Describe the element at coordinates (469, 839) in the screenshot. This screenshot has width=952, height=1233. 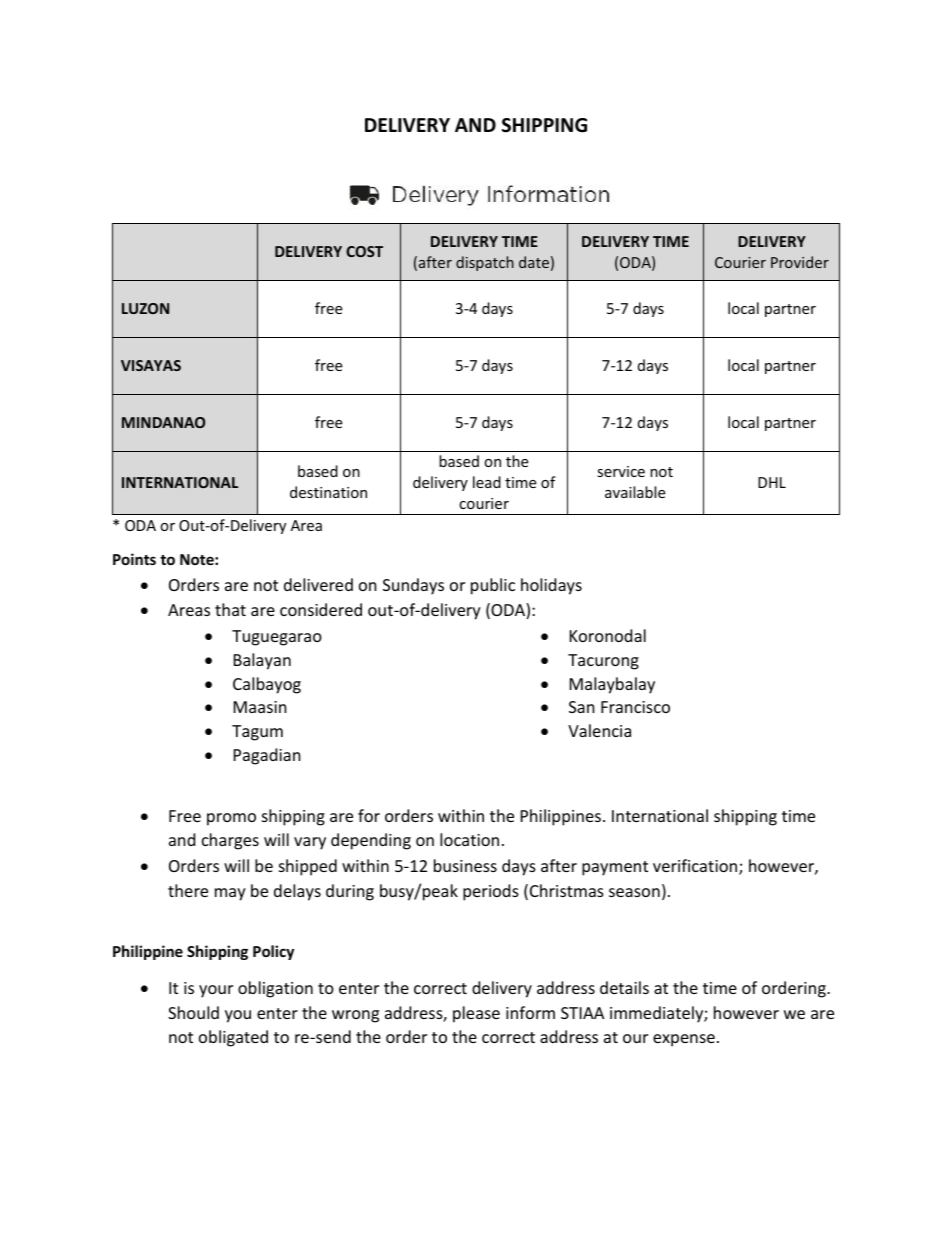
I see `location` at that location.
